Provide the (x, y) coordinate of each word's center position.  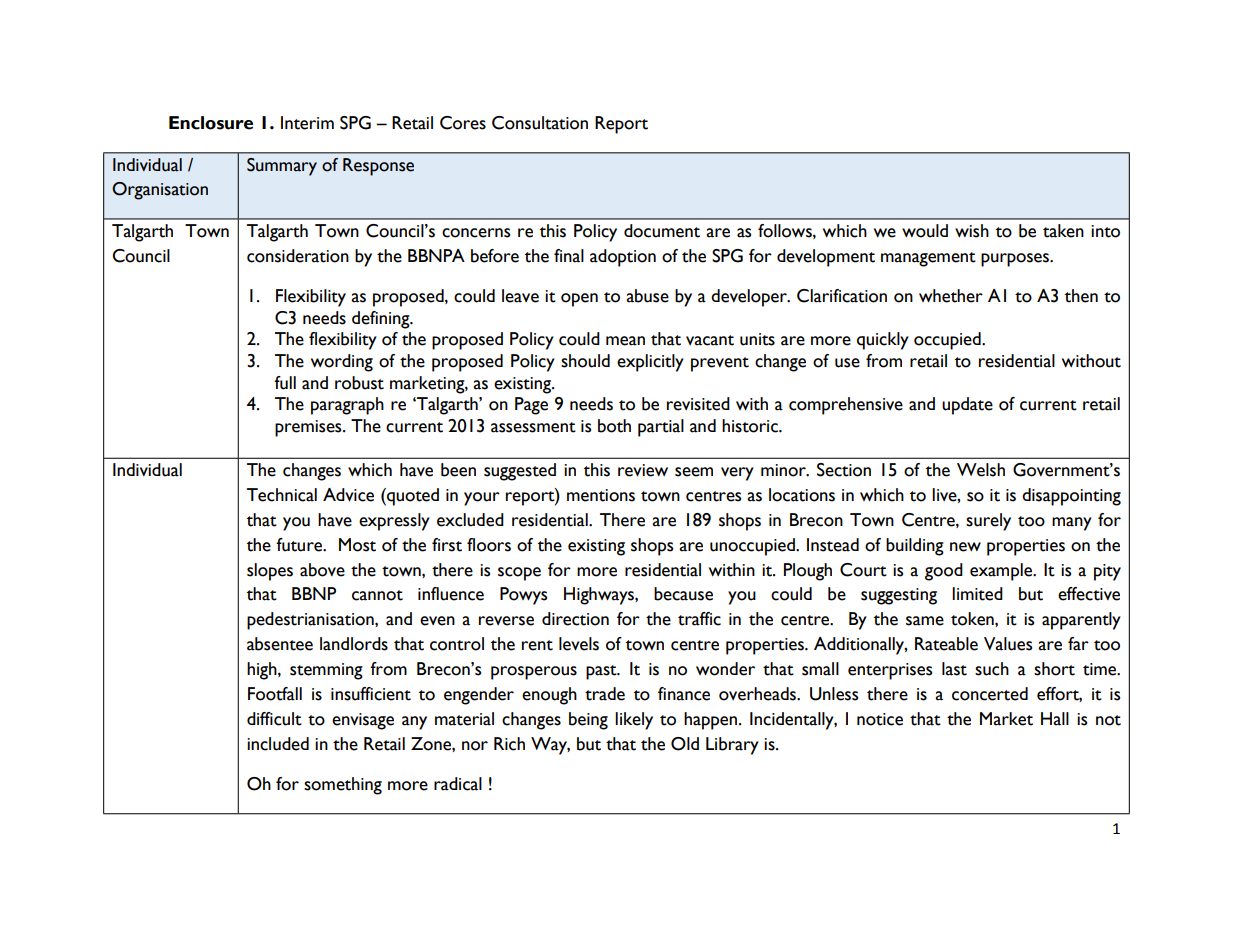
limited (977, 594)
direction (575, 619)
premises (309, 428)
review (643, 470)
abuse (647, 296)
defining (382, 320)
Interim (307, 123)
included (278, 744)
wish (972, 231)
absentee (280, 644)
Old (685, 744)
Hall (1055, 719)
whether (951, 296)
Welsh (981, 470)
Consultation (540, 123)
